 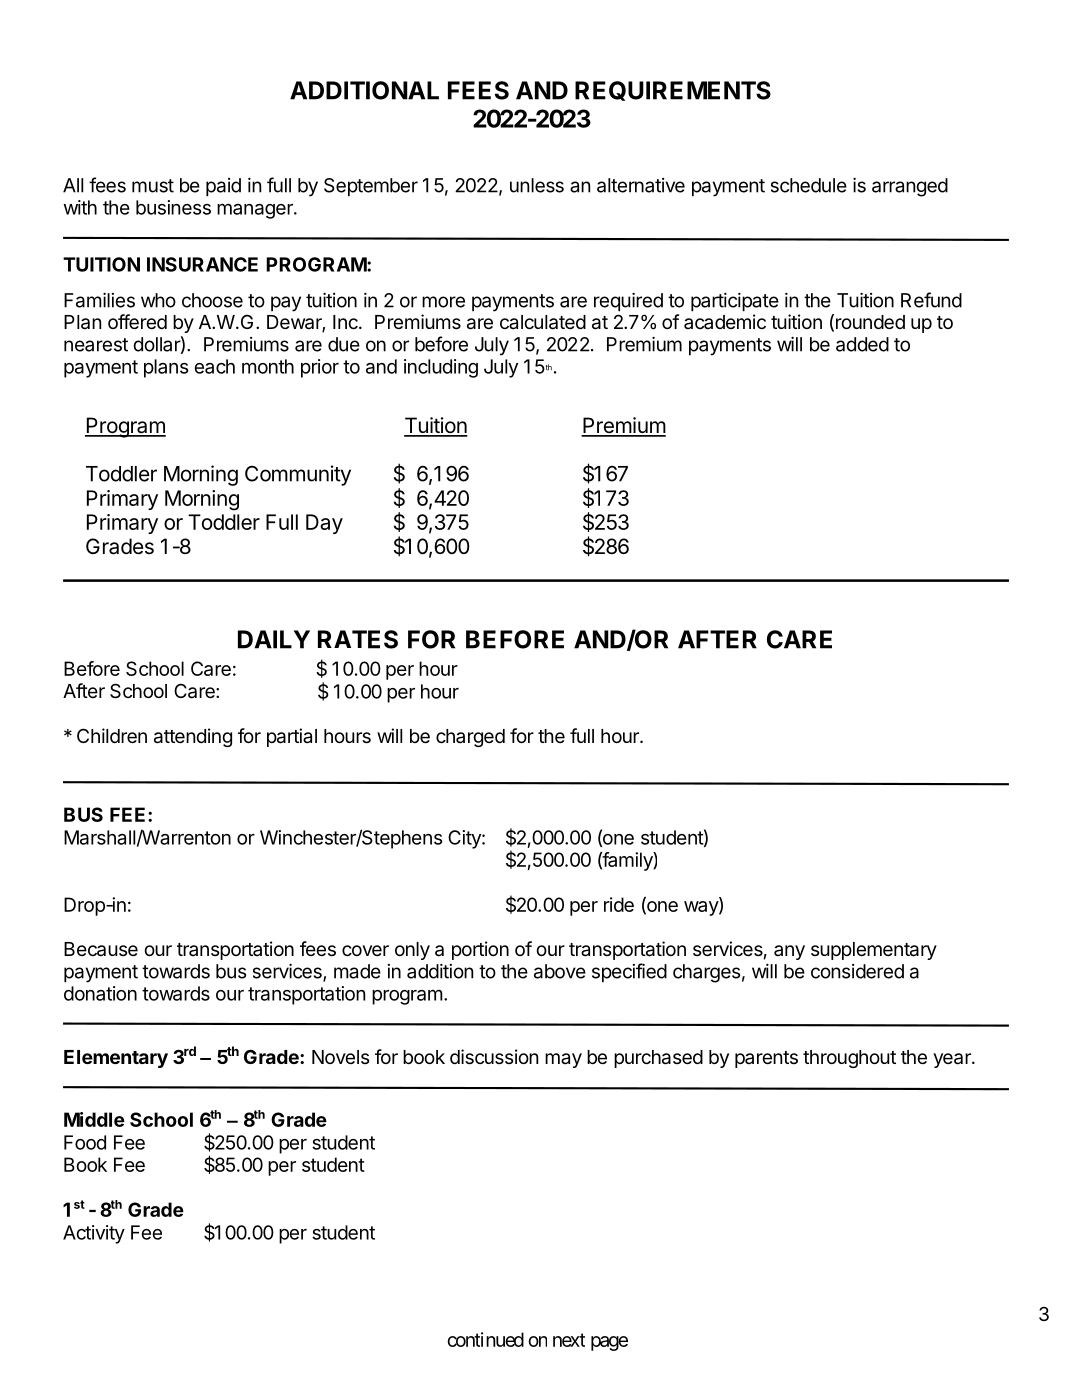 What do you see at coordinates (485, 1339) in the image?
I see `continued` at bounding box center [485, 1339].
